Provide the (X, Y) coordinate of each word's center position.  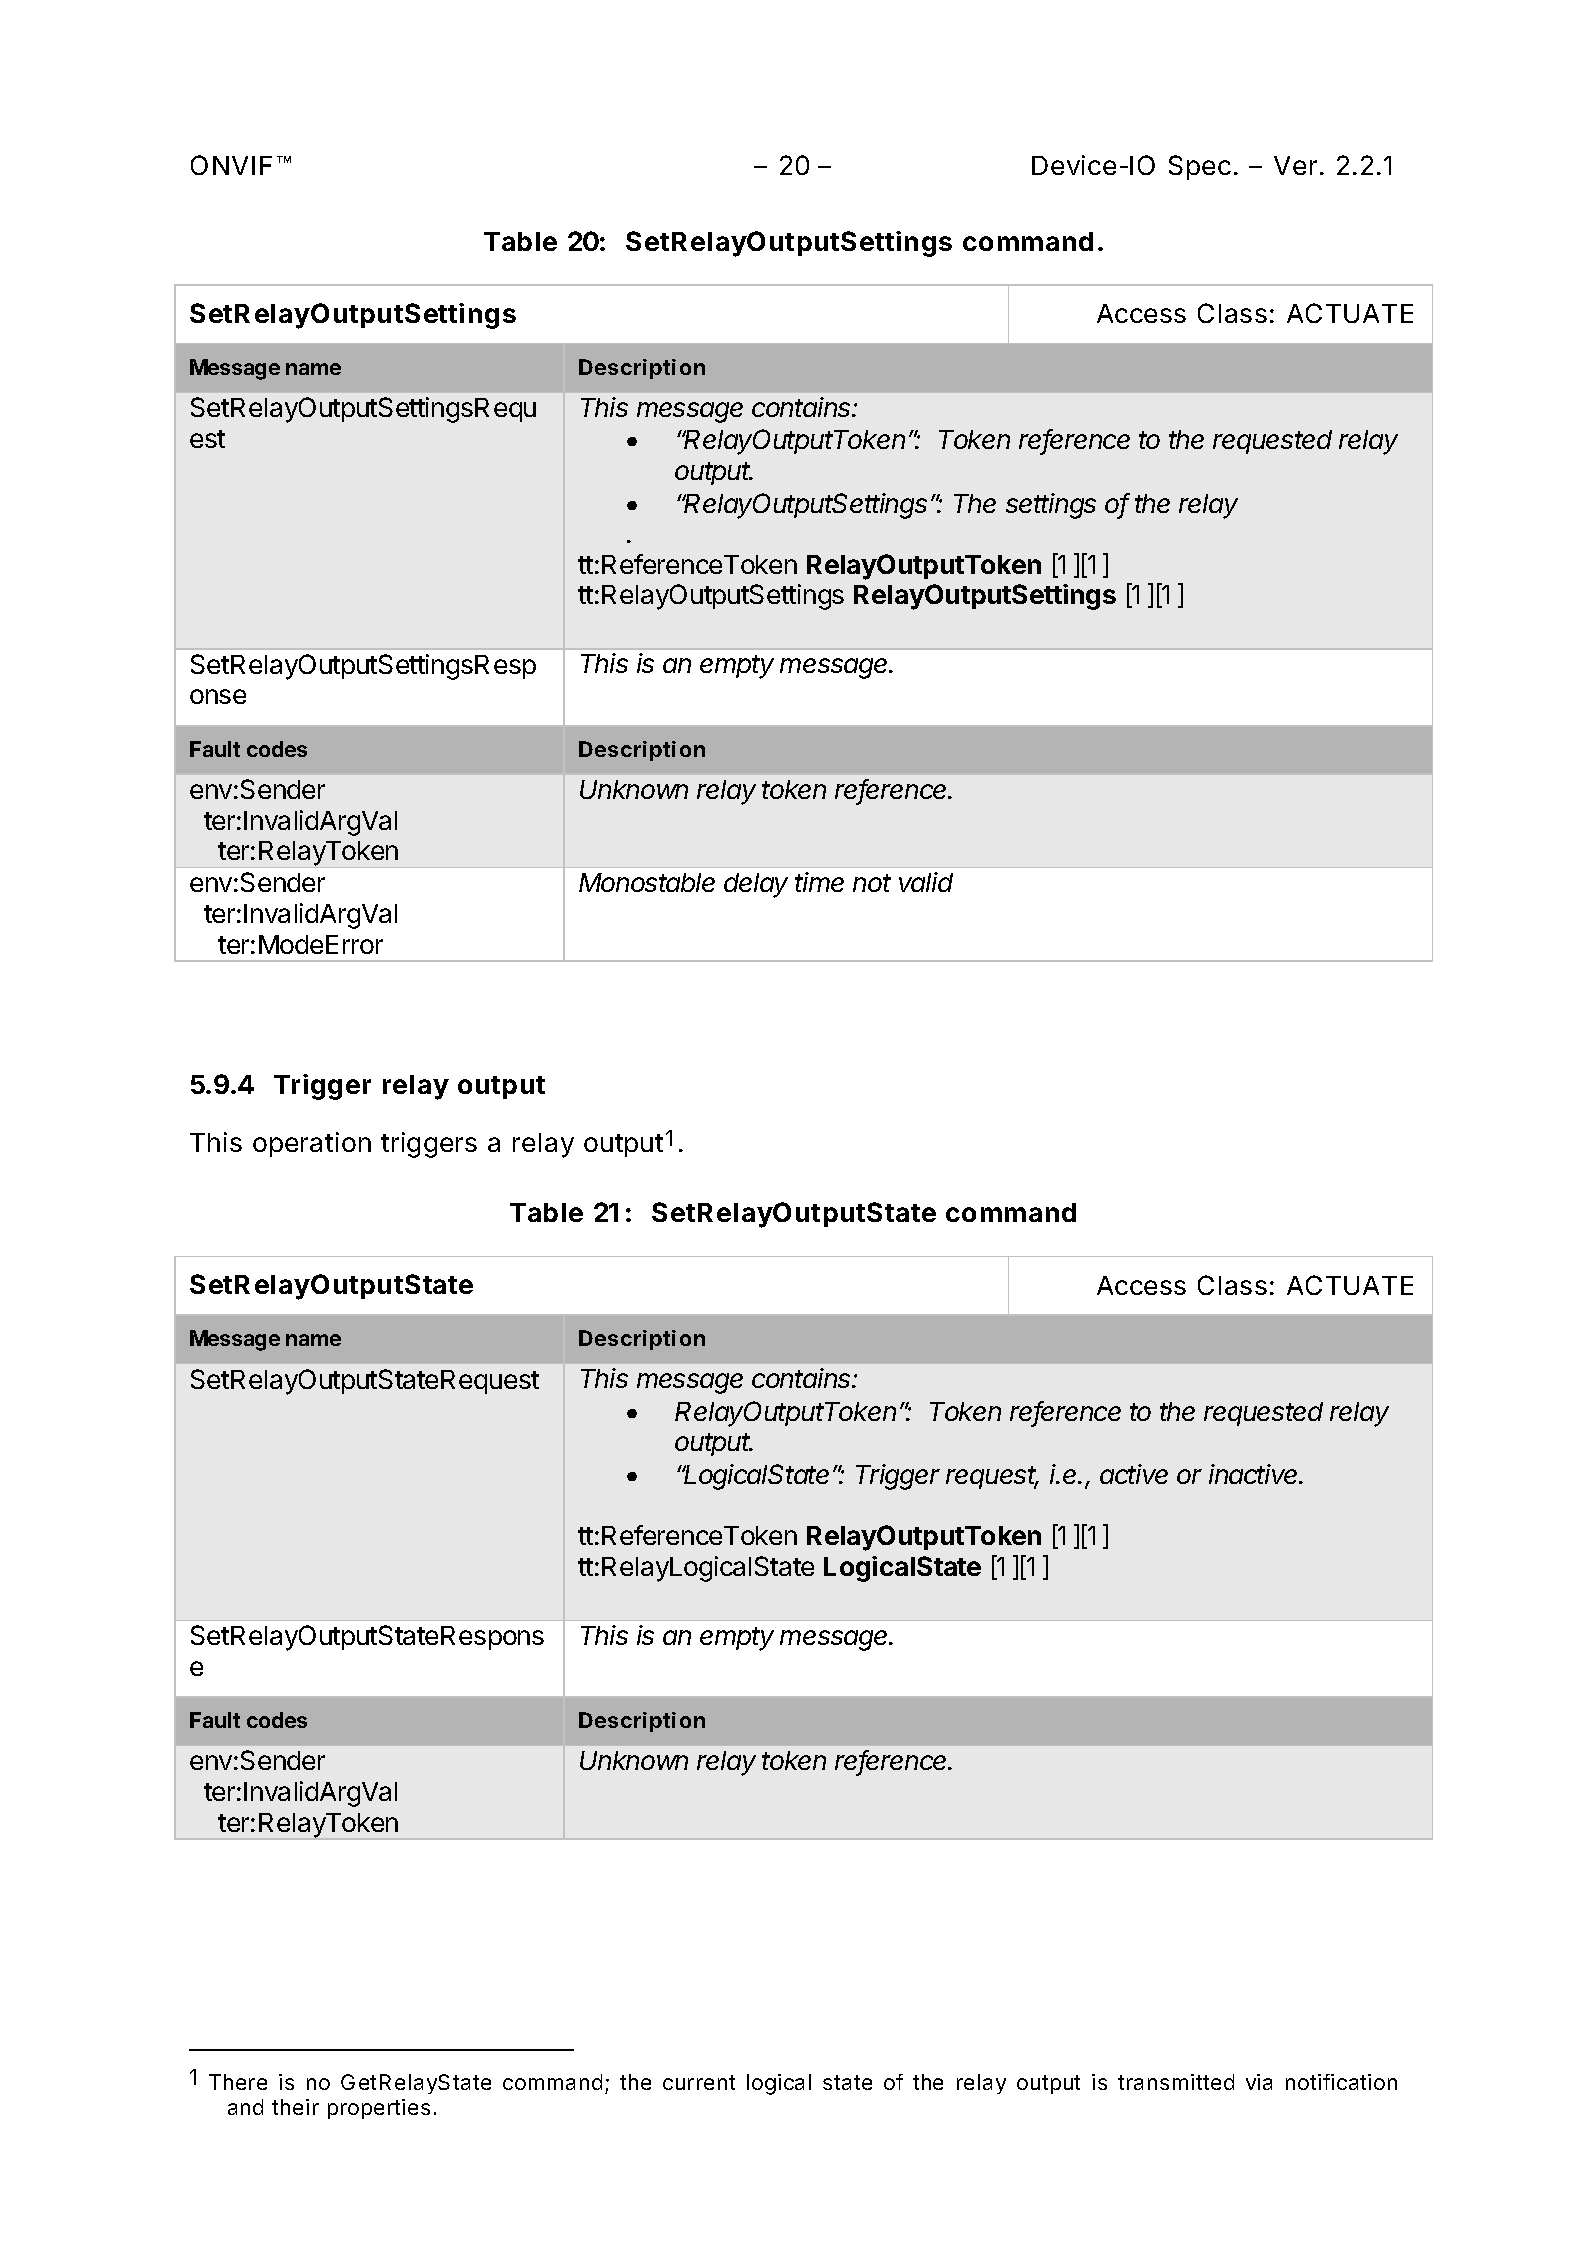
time (819, 882)
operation (312, 1144)
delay (756, 885)
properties (379, 2109)
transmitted (1176, 2082)
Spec (1200, 167)
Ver (1295, 165)
